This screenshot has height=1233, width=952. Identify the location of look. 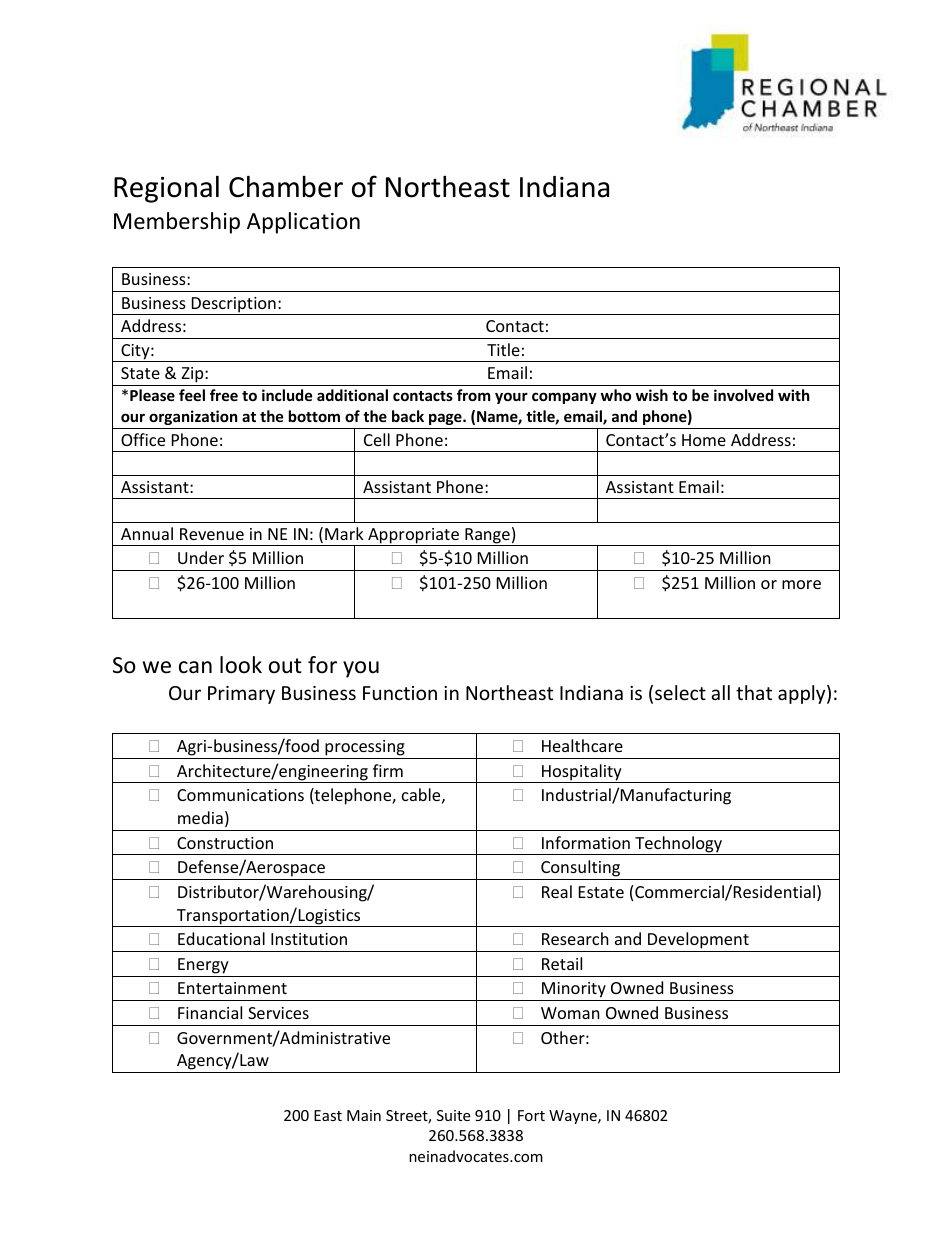
(241, 665).
